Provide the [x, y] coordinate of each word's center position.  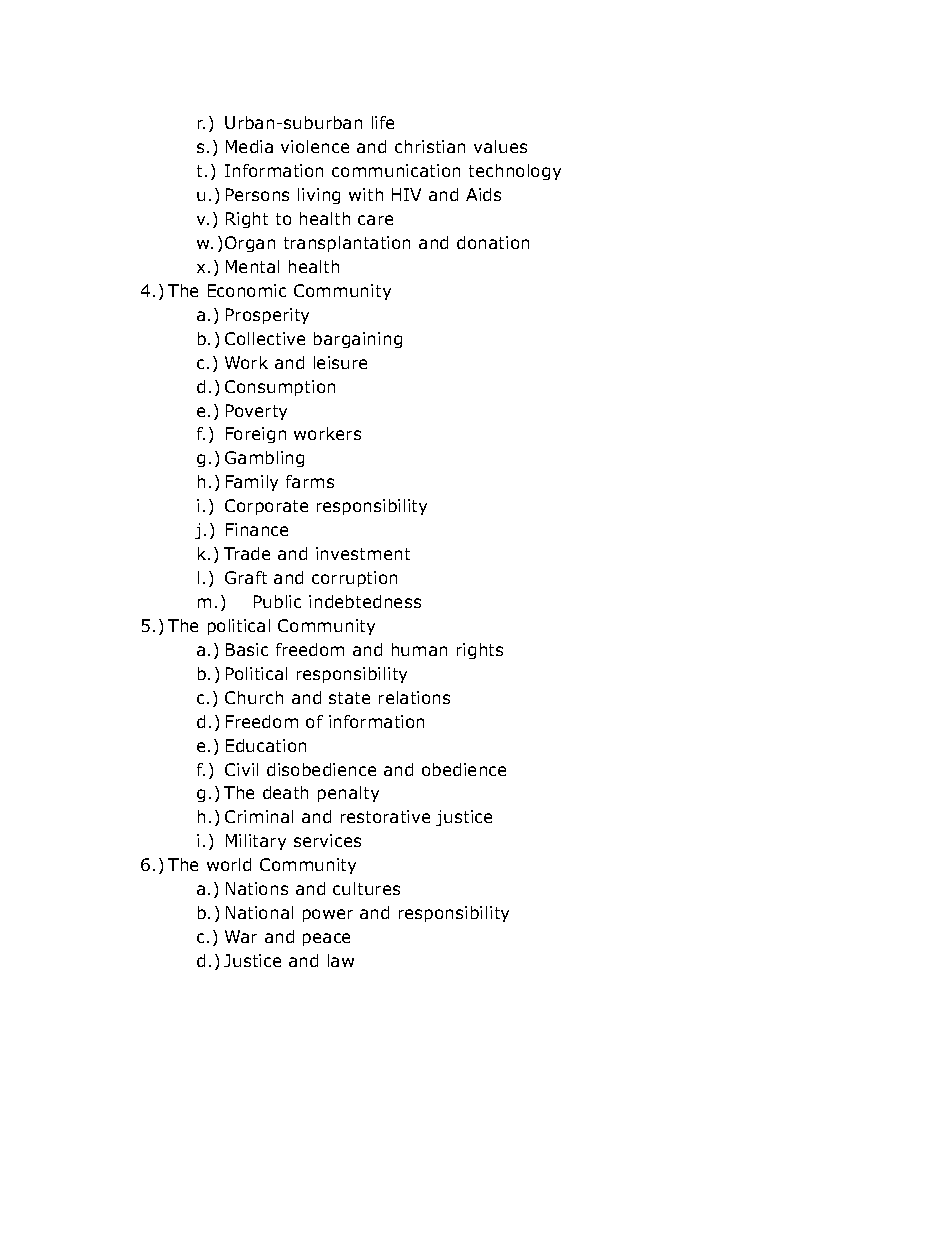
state [349, 698]
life [383, 122]
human [419, 649]
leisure [340, 362]
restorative [385, 816]
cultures [366, 888]
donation [493, 242]
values [500, 146]
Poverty [256, 412]
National [259, 912]
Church [254, 697]
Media [249, 146]
